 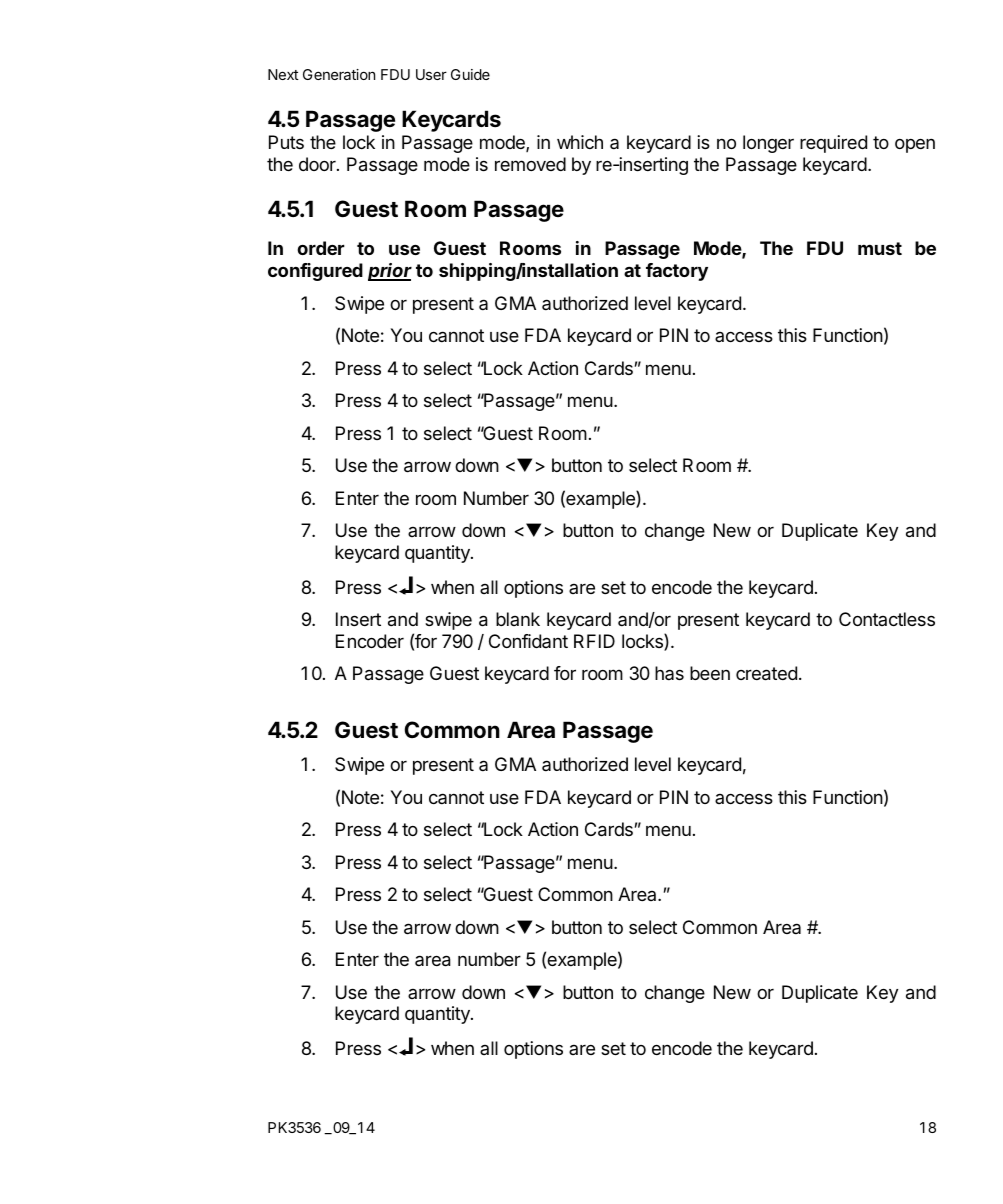 What do you see at coordinates (887, 619) in the image?
I see `Contactless` at bounding box center [887, 619].
